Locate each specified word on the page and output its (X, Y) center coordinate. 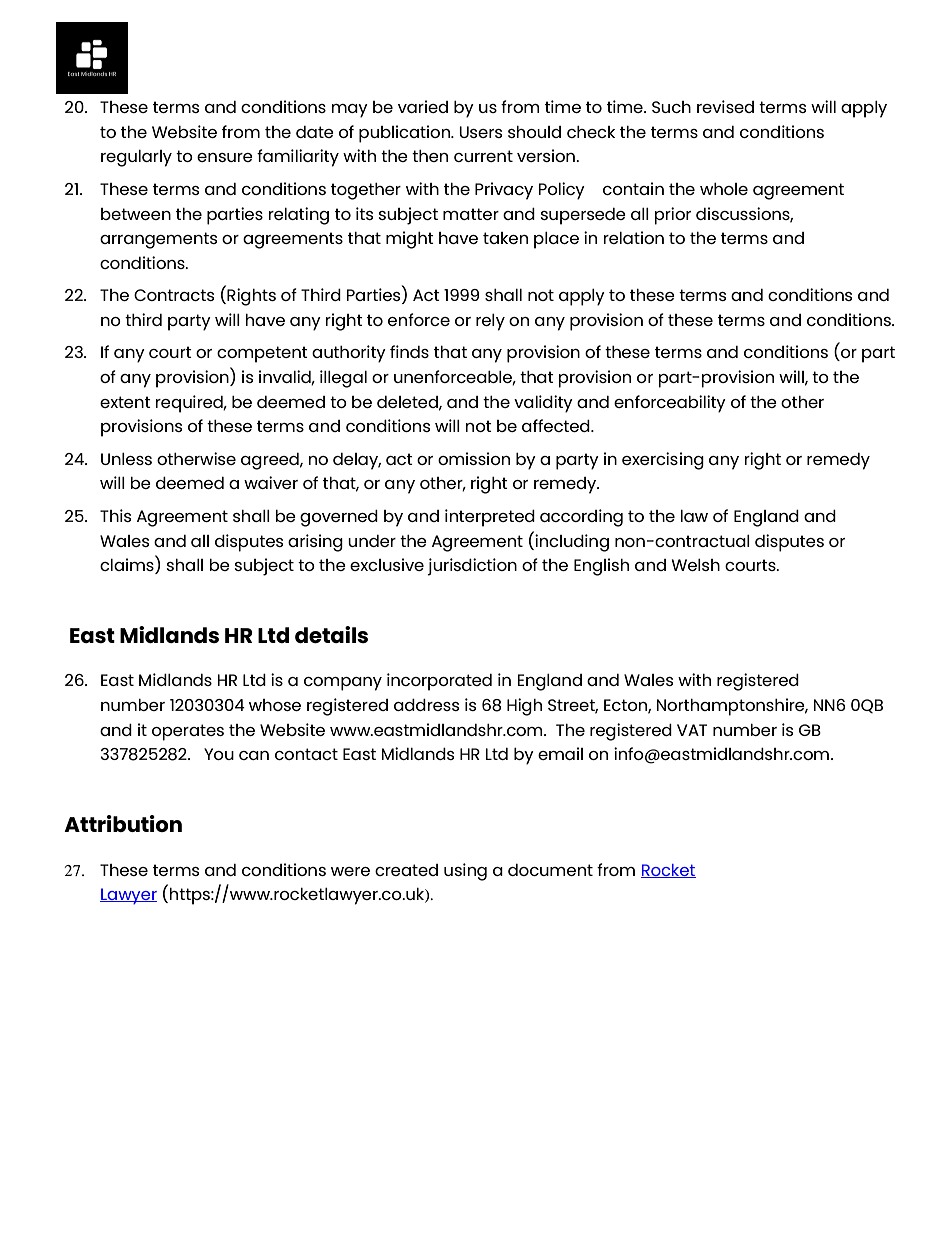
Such (671, 107)
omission (474, 458)
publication (406, 134)
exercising (663, 461)
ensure (225, 157)
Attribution (123, 823)
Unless (126, 459)
